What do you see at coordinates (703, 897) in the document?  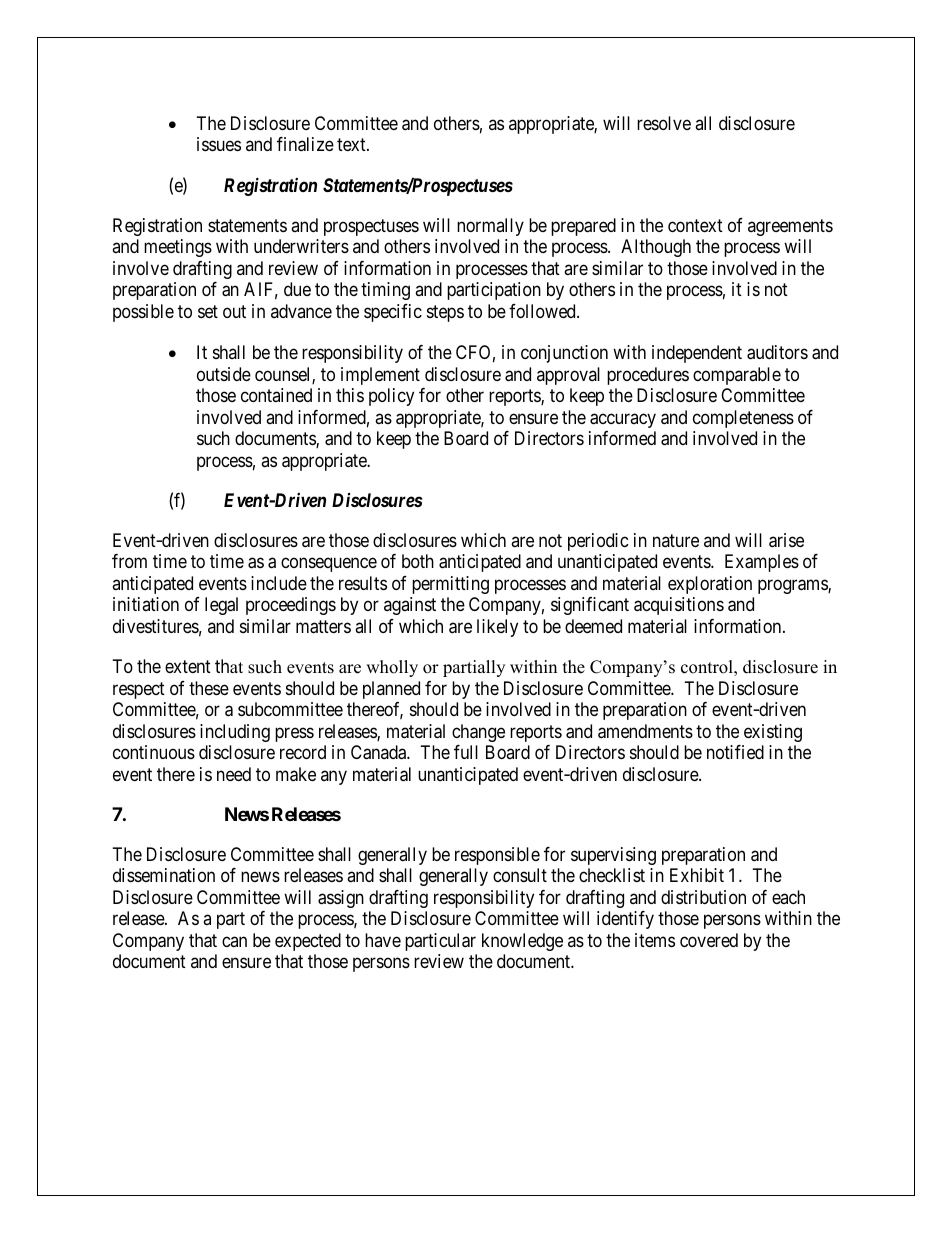 I see `distribution` at bounding box center [703, 897].
